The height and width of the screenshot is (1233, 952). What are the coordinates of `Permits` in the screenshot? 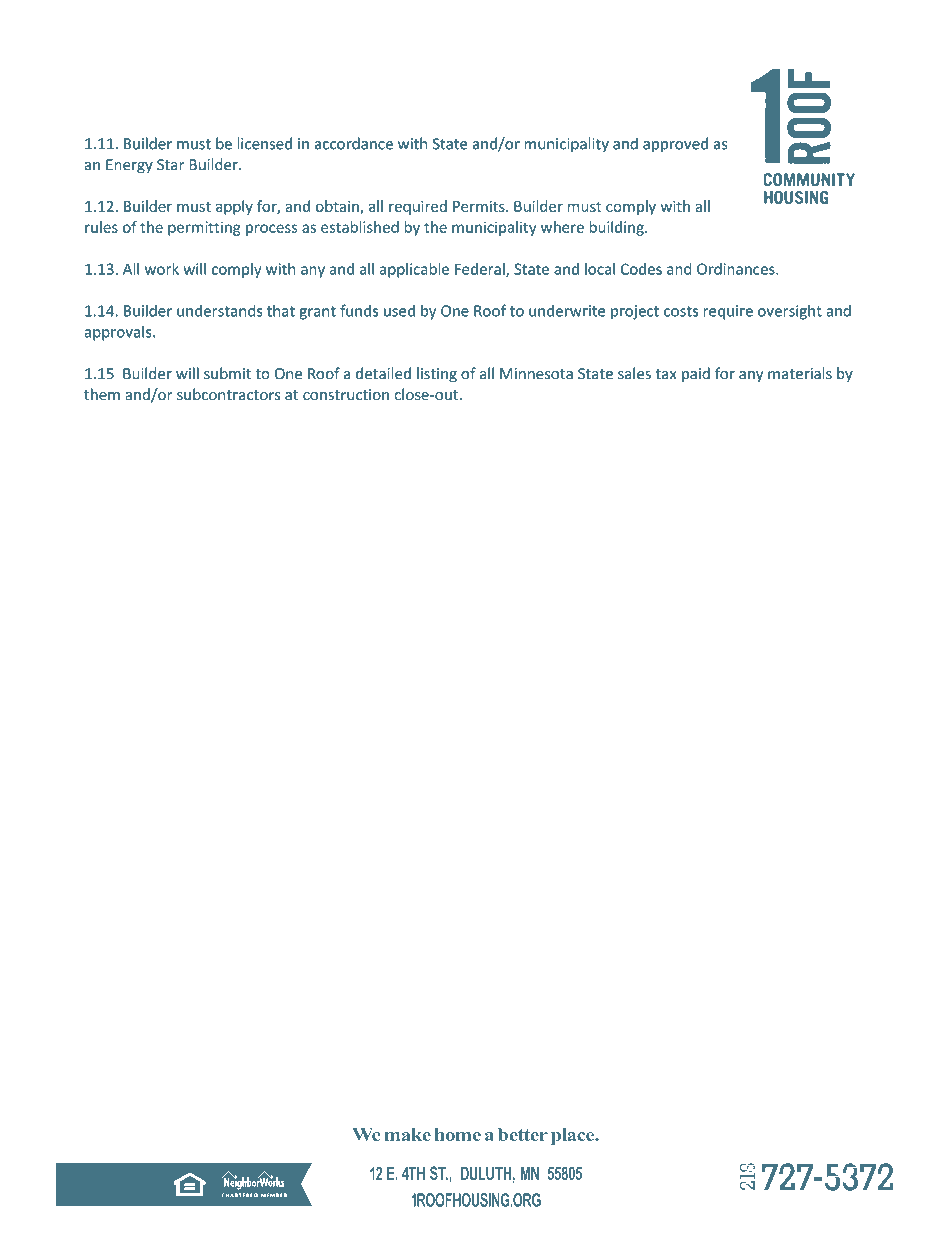 It's located at (480, 206).
